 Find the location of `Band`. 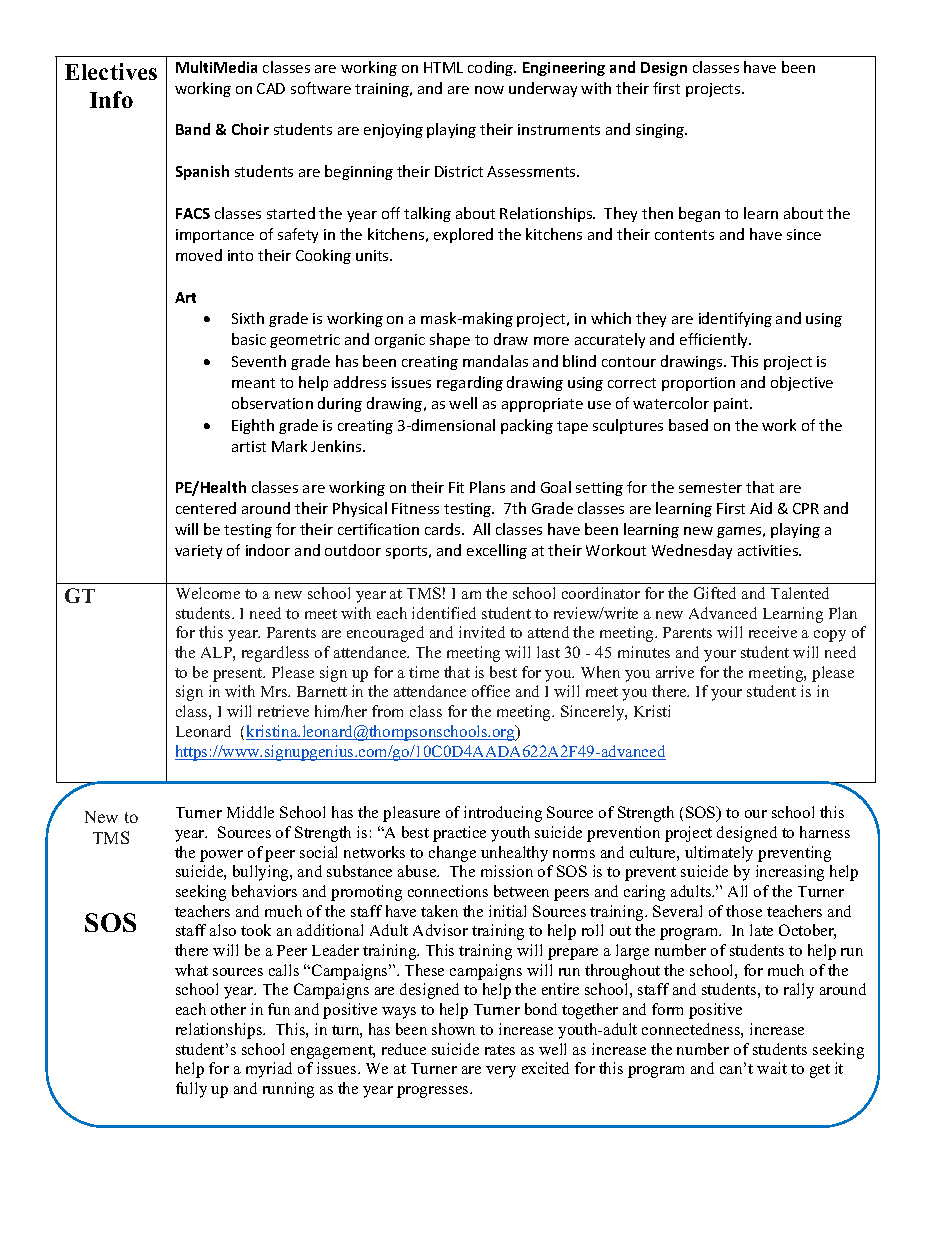

Band is located at coordinates (193, 129).
